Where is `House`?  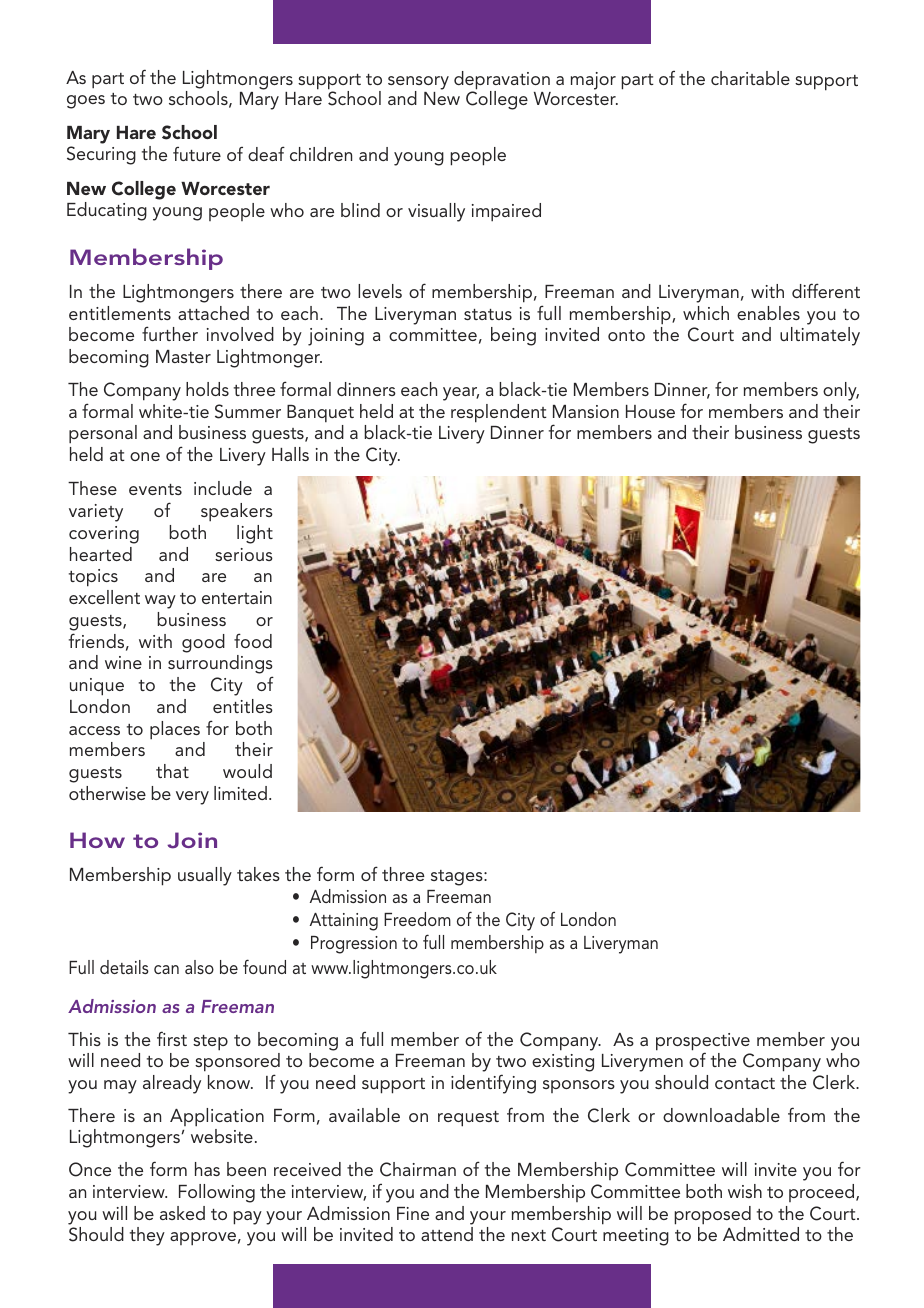 House is located at coordinates (650, 411).
